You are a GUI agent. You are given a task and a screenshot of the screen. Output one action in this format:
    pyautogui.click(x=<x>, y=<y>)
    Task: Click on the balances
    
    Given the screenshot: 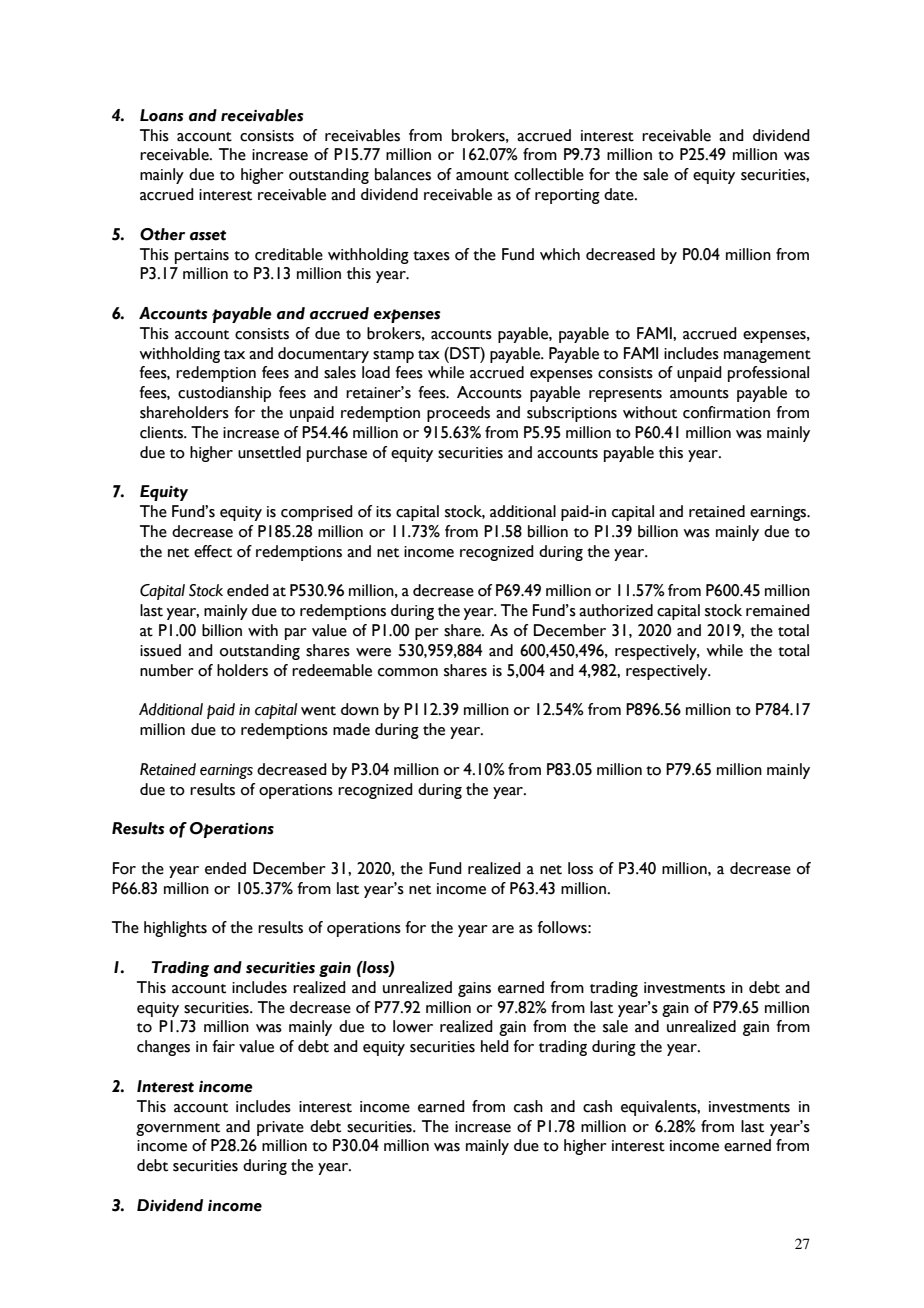 What is the action you would take?
    pyautogui.click(x=403, y=174)
